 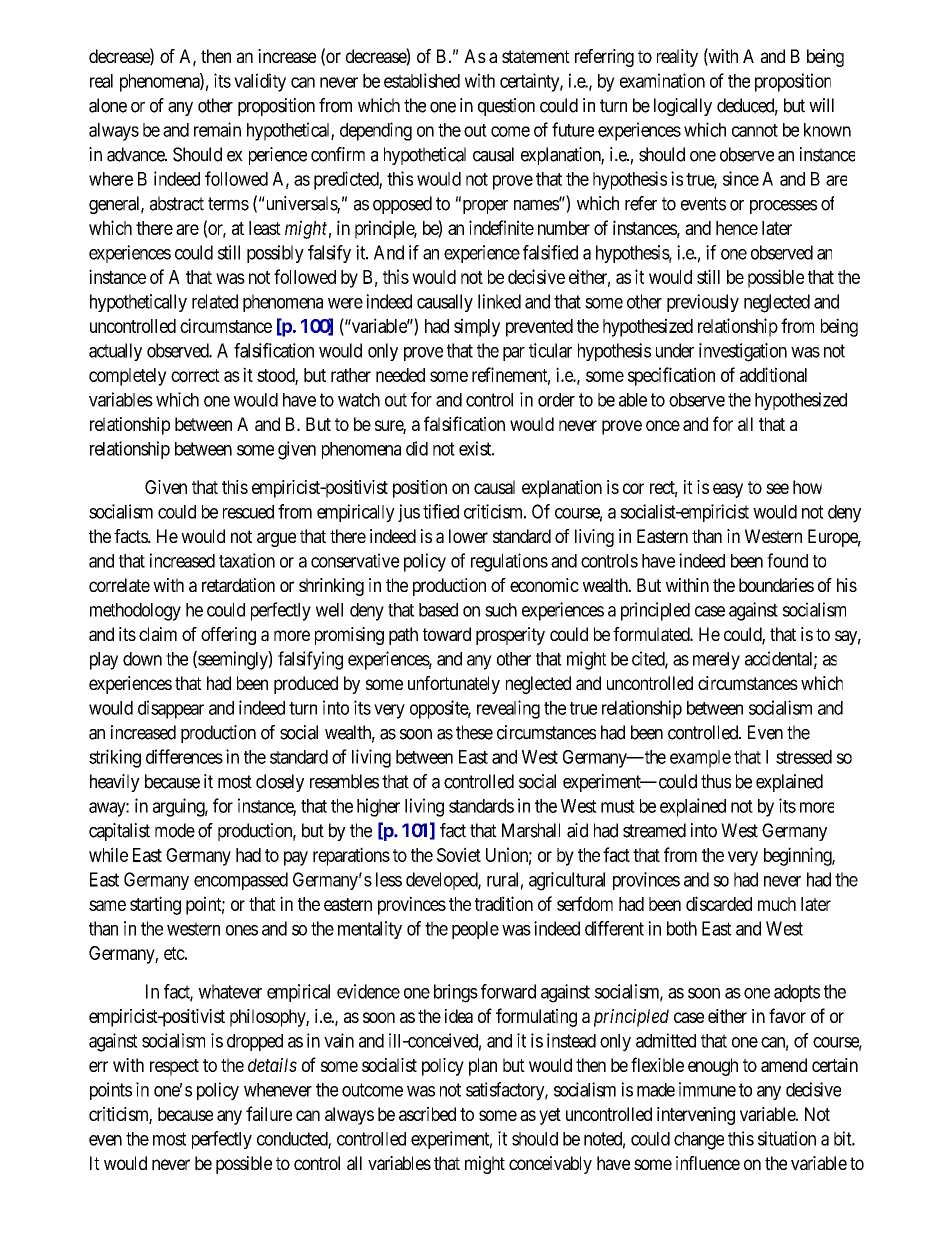 I want to click on cannot, so click(x=755, y=130).
